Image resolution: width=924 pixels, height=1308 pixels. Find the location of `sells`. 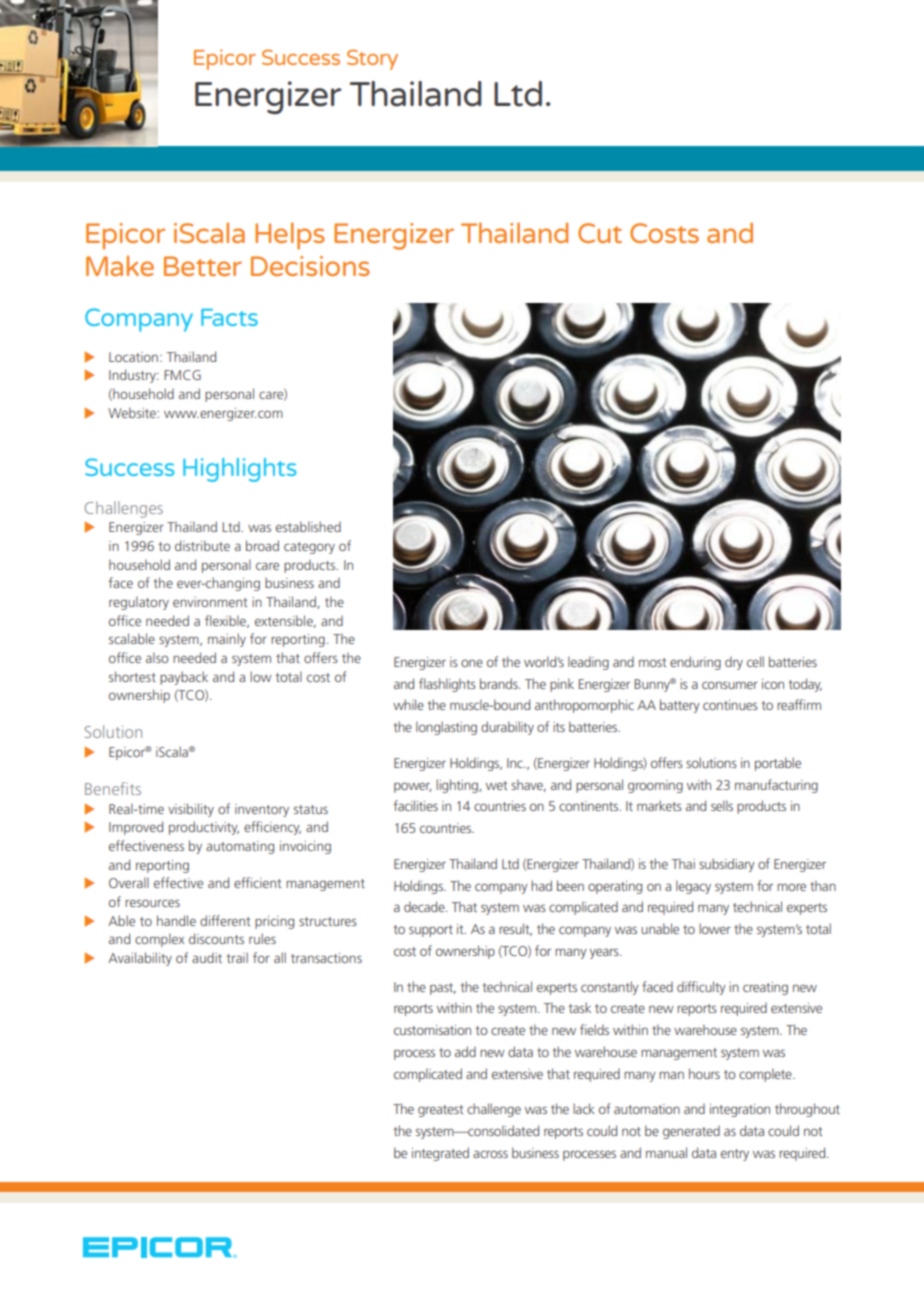

sells is located at coordinates (722, 805).
